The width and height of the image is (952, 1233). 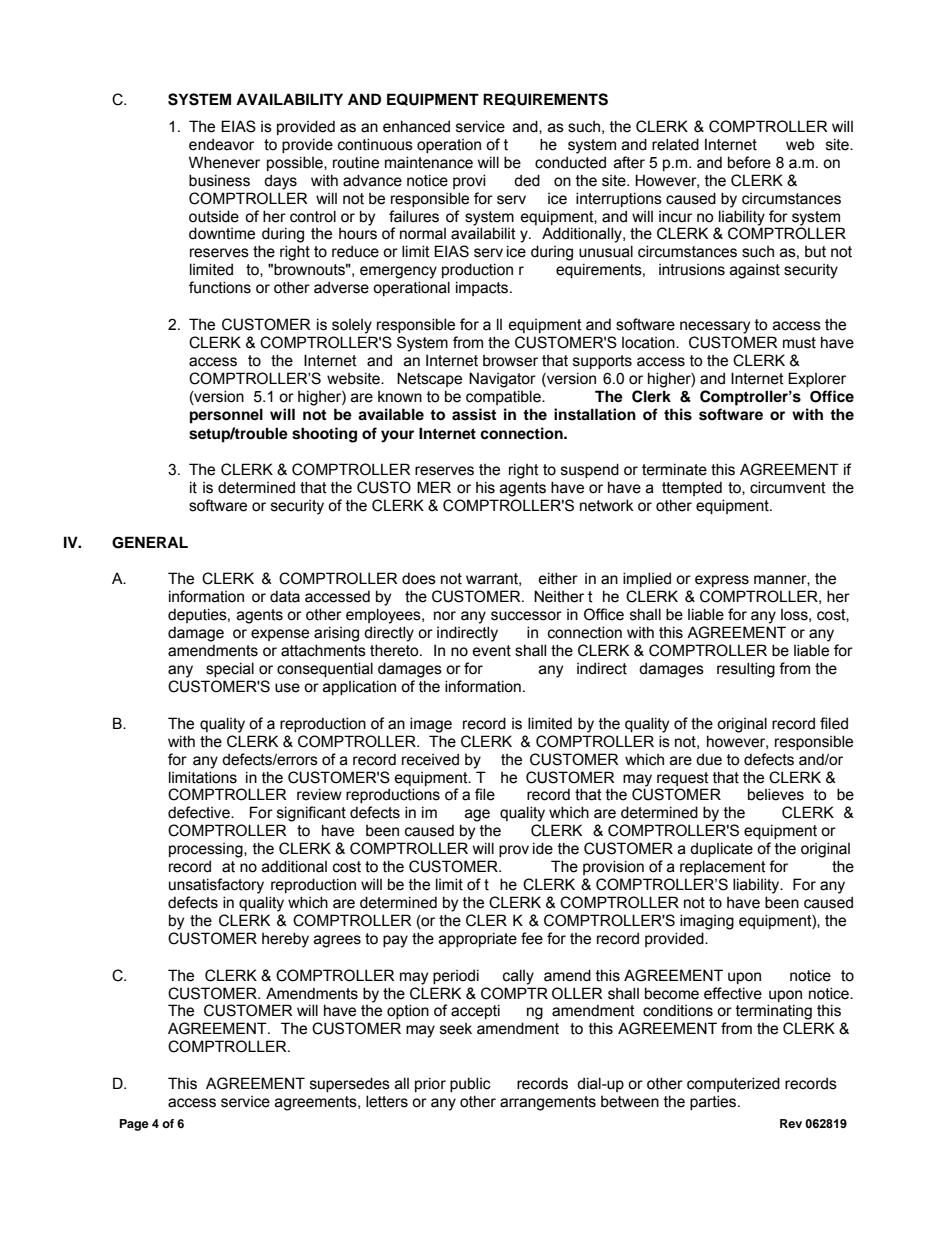 I want to click on functions, so click(x=220, y=287).
